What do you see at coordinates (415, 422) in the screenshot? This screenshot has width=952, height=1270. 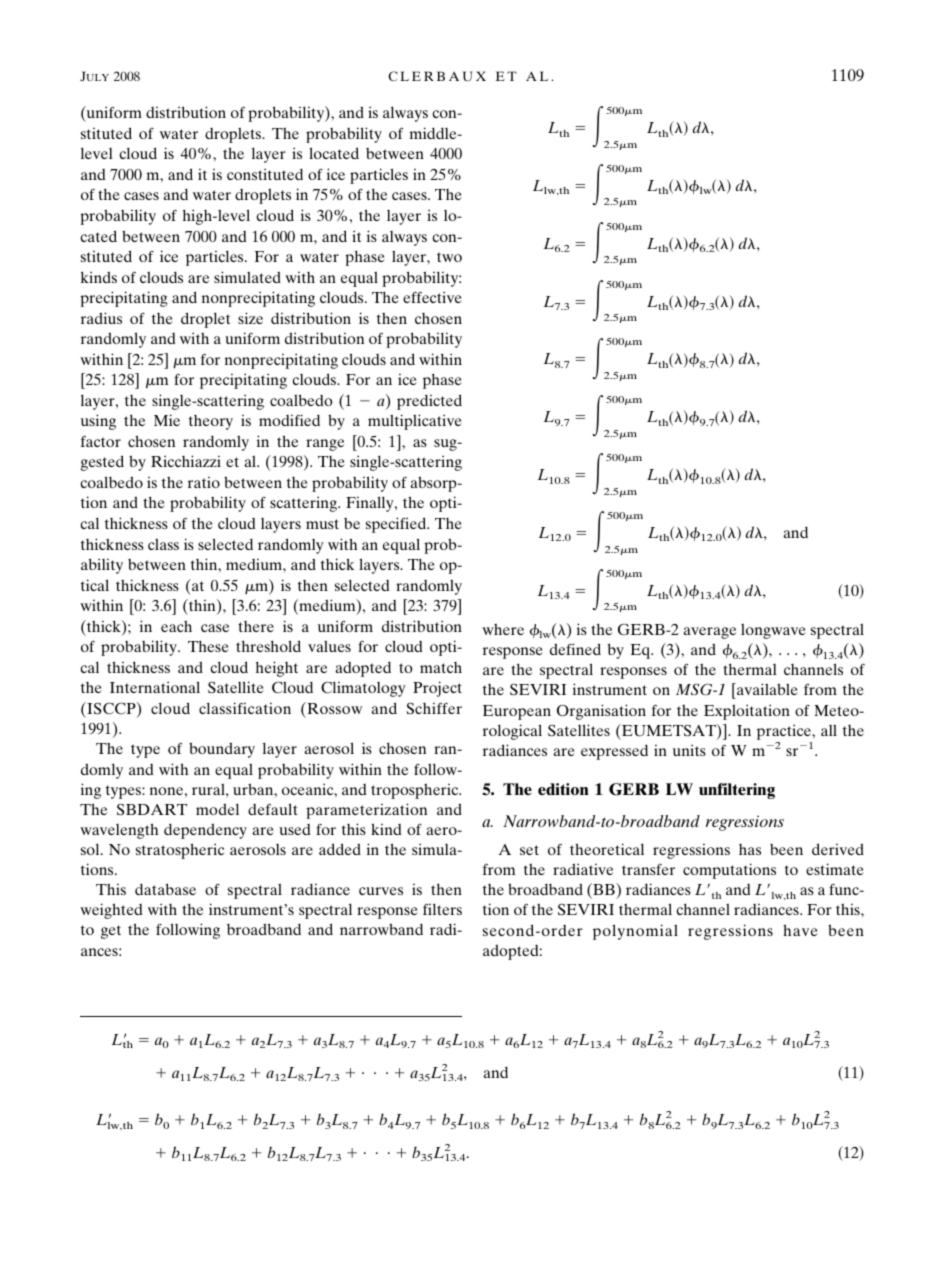 I see `multiplicative` at bounding box center [415, 422].
